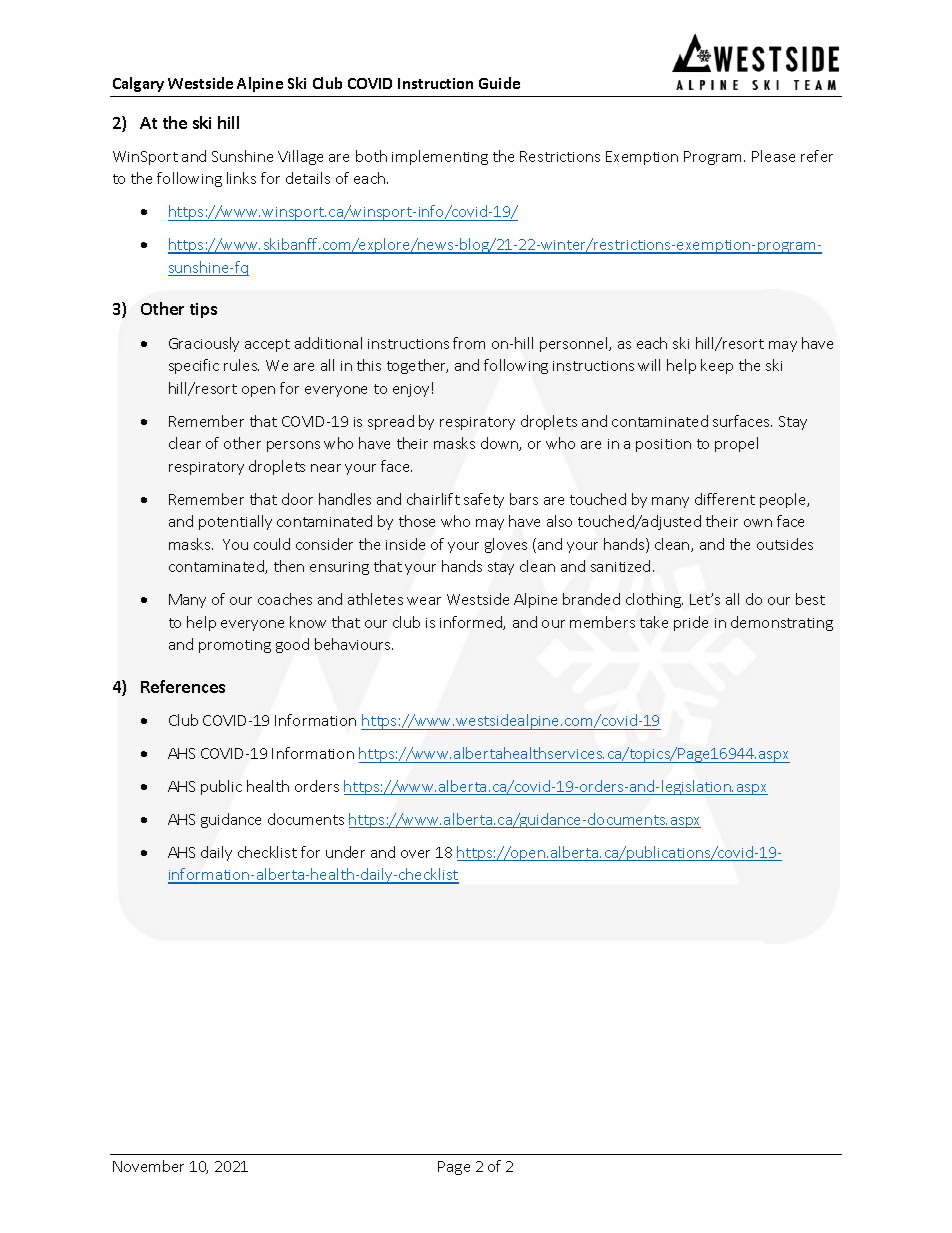 The width and height of the document is (952, 1233). I want to click on behaviours, so click(354, 644).
